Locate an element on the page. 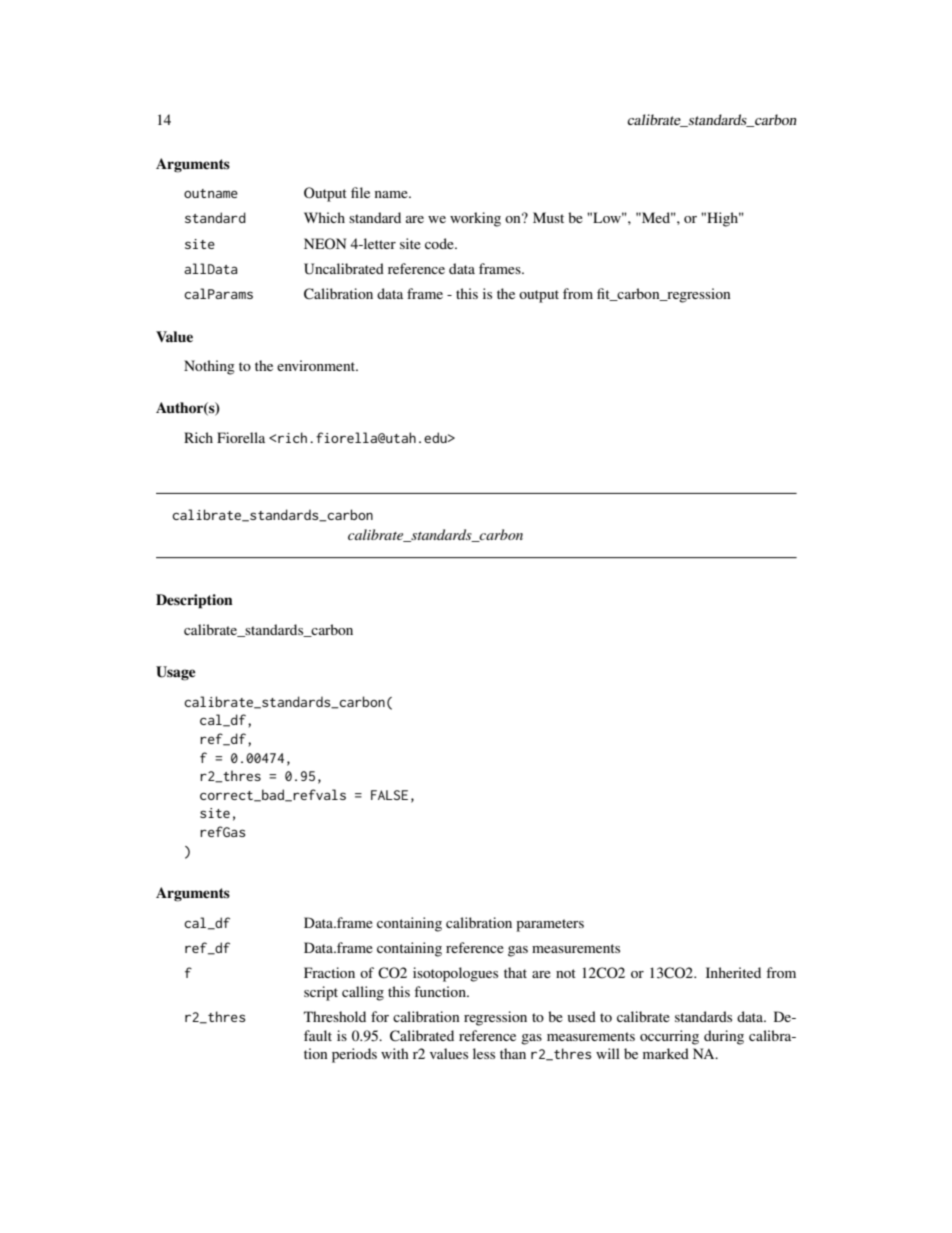  environment is located at coordinates (317, 365).
